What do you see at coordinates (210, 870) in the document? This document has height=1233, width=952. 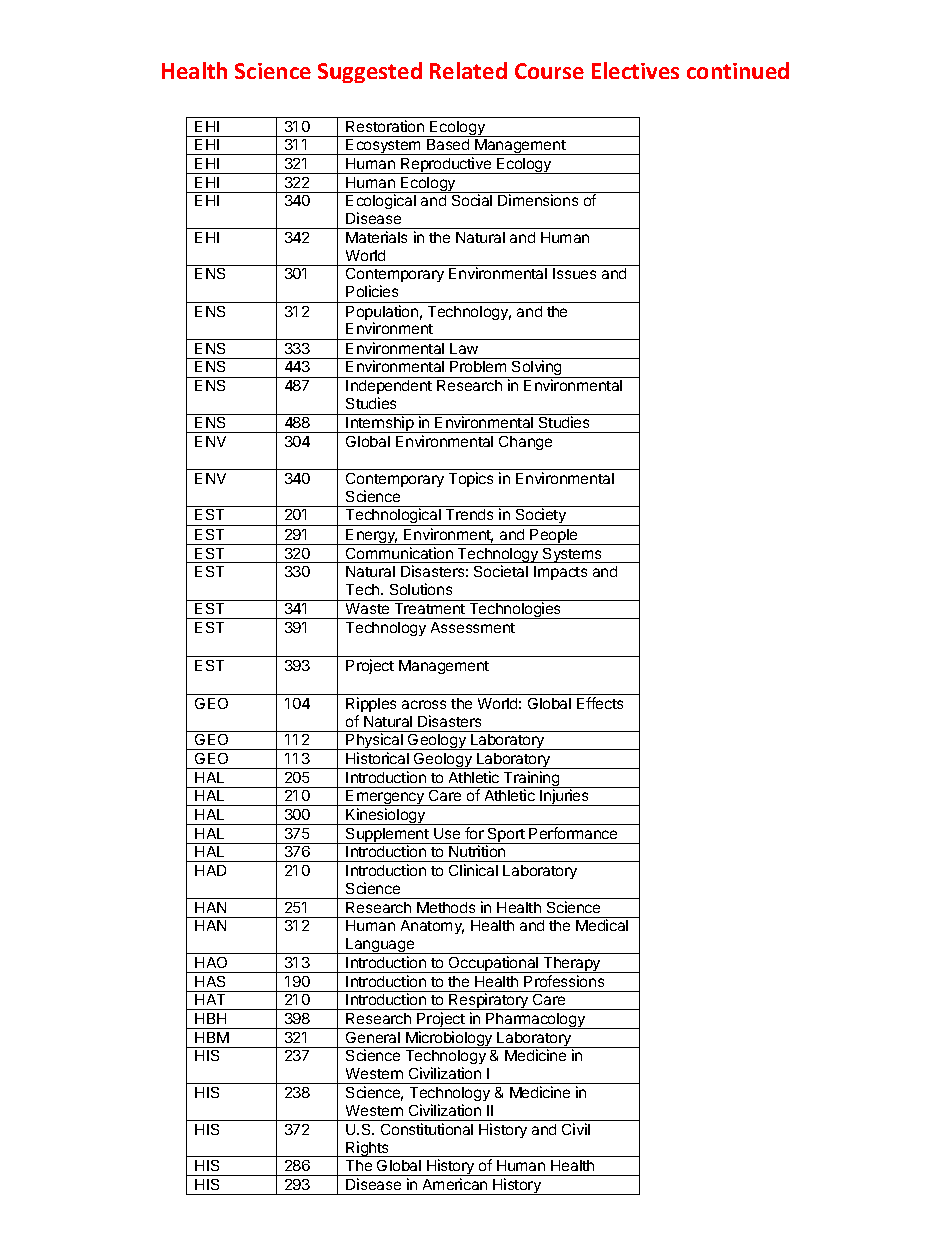 I see `HAD` at bounding box center [210, 870].
